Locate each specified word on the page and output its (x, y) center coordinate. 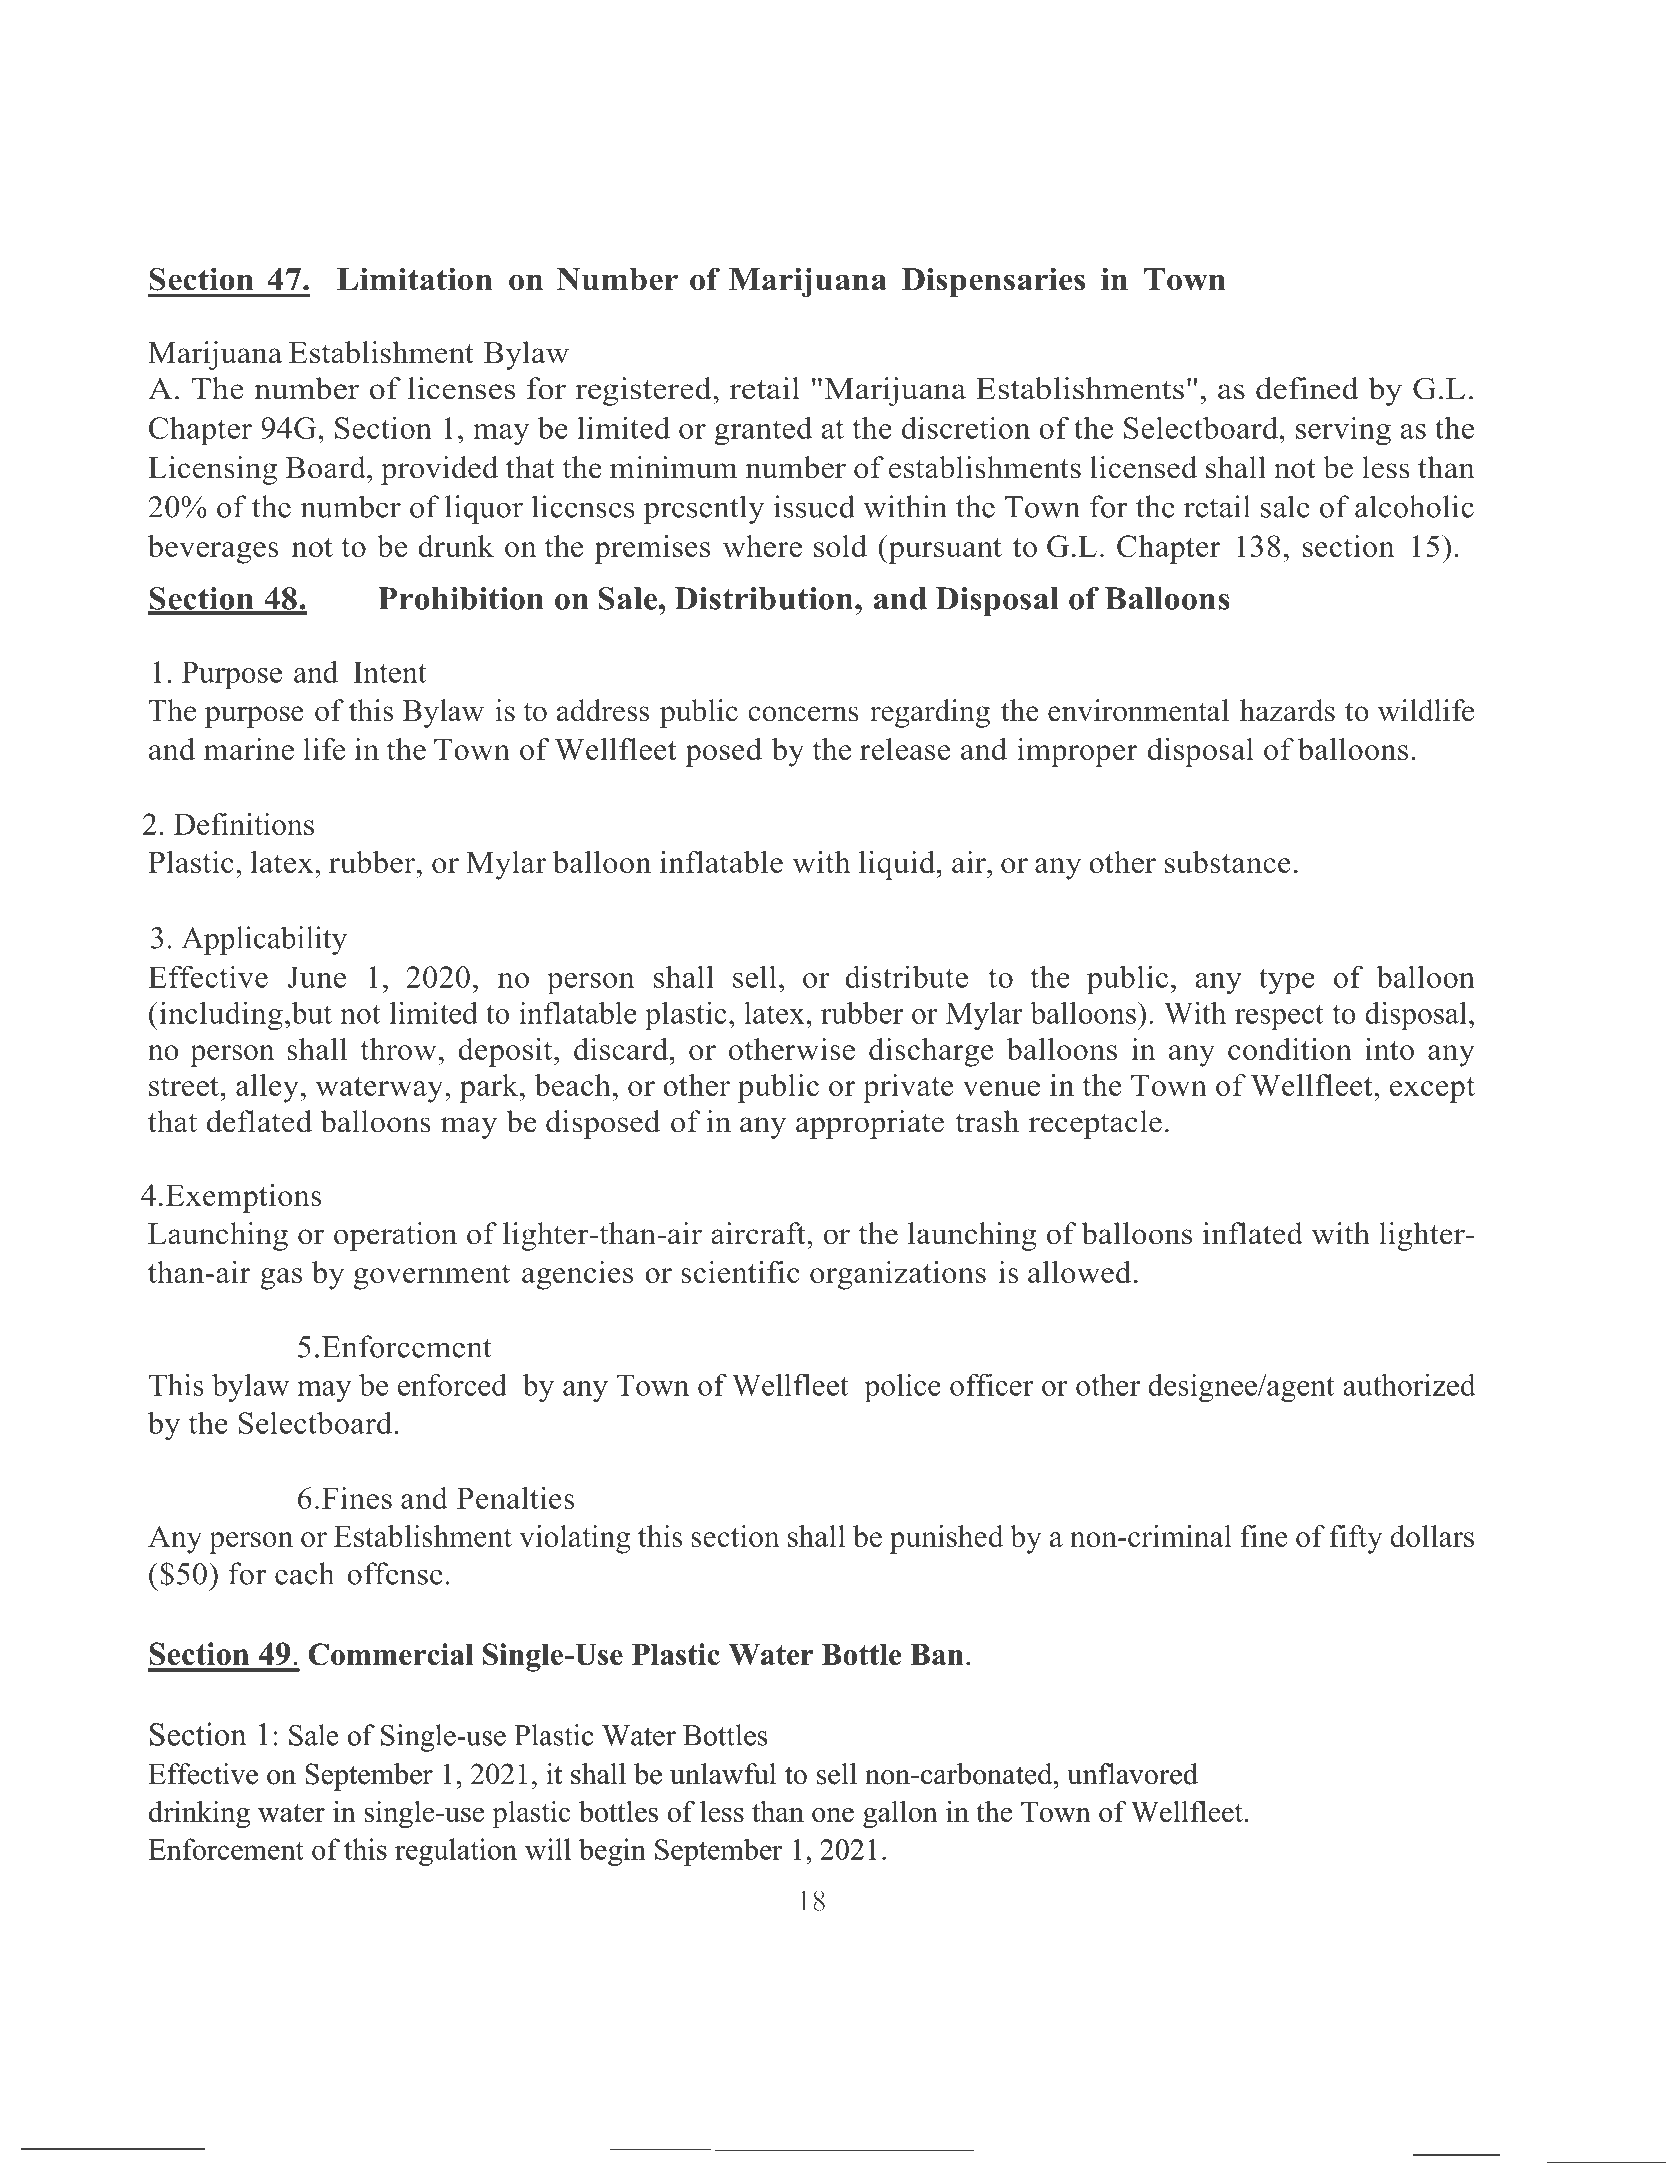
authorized (1409, 1384)
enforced (452, 1384)
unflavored (1132, 1774)
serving (1343, 431)
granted (763, 431)
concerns (803, 714)
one (833, 1815)
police (902, 1388)
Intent (390, 672)
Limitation (414, 279)
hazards (1287, 710)
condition (1290, 1049)
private (908, 1088)
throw (398, 1049)
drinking (199, 1814)
